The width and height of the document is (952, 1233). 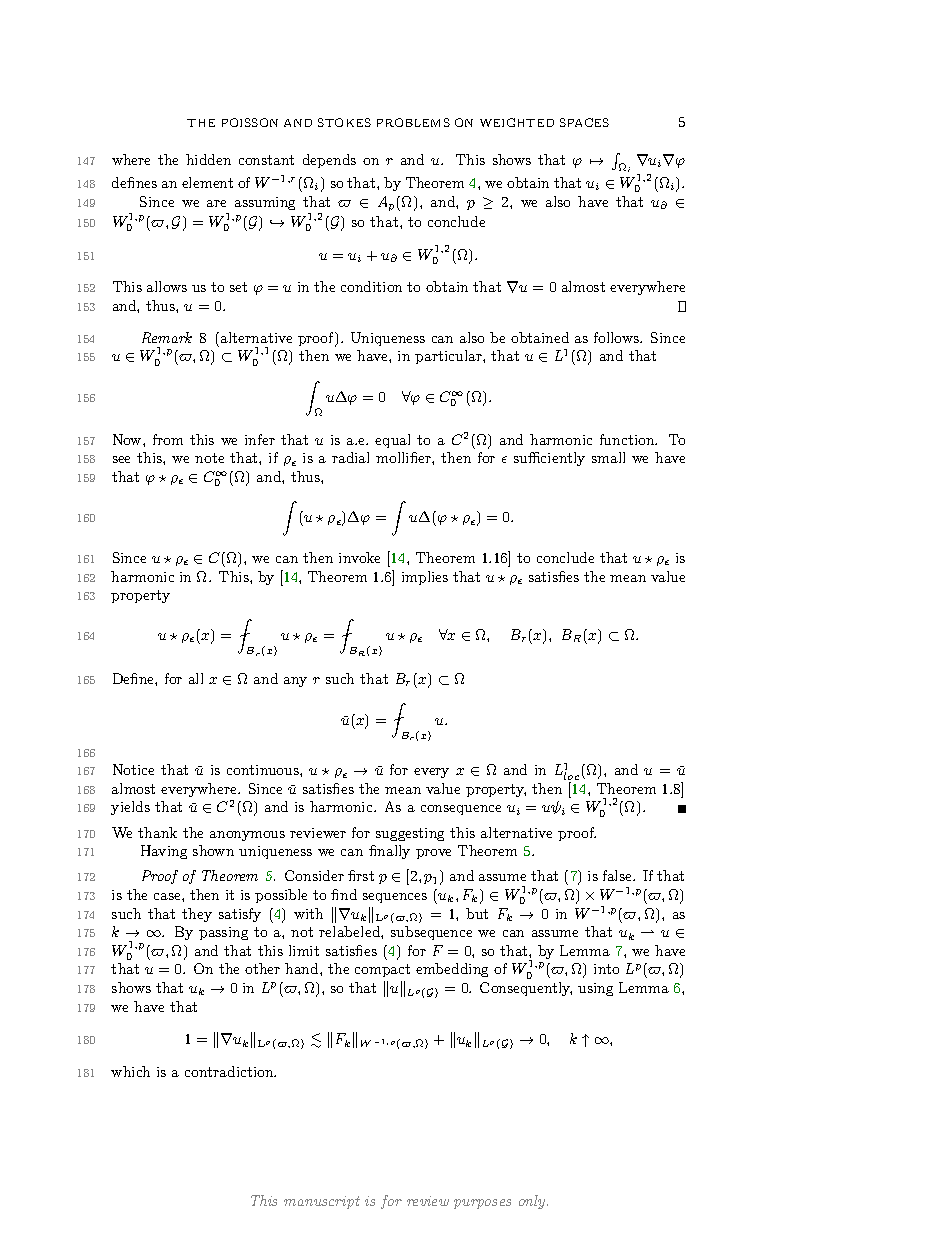 What do you see at coordinates (208, 159) in the document?
I see `hidden` at bounding box center [208, 159].
